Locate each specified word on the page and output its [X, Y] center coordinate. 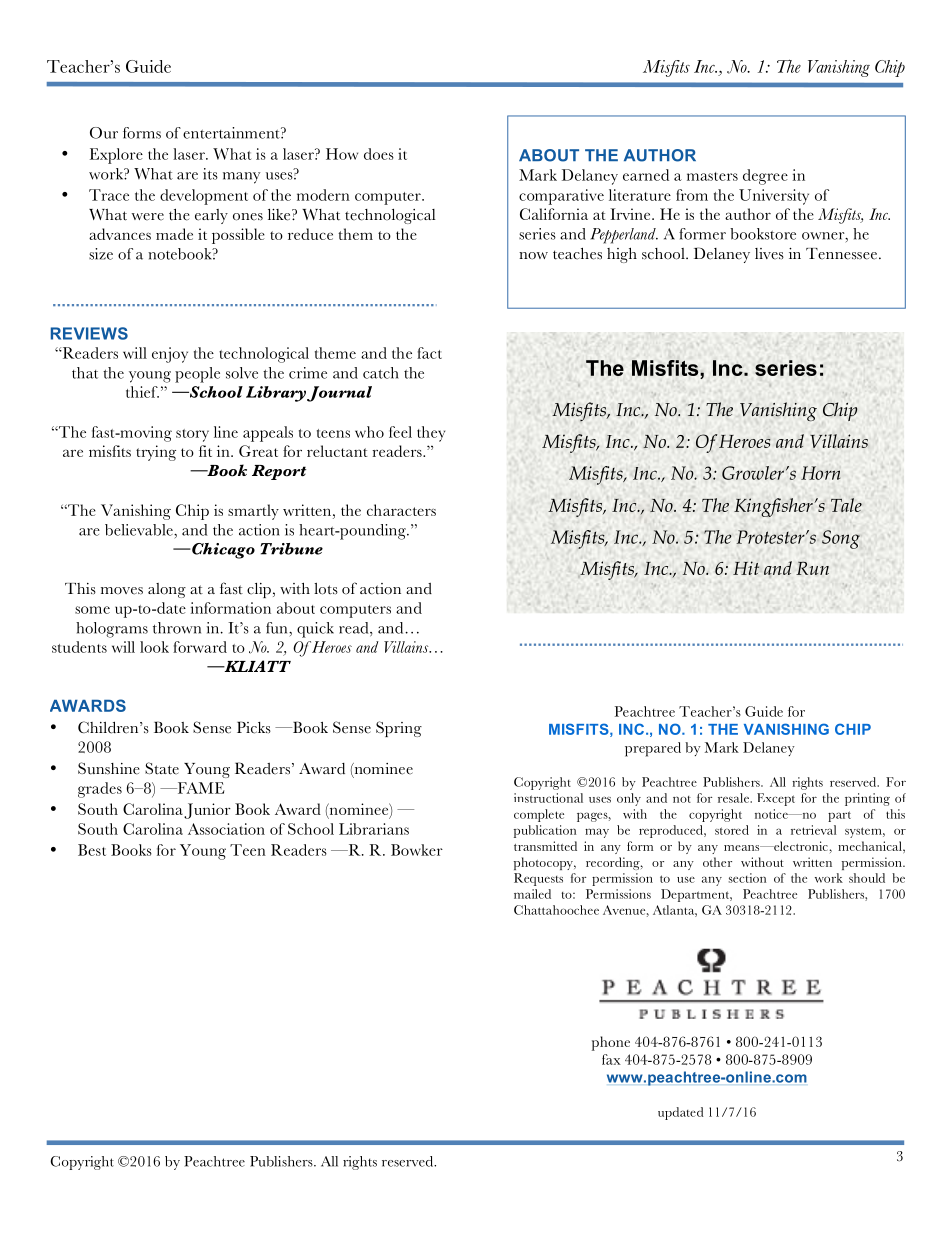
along [167, 590]
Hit [746, 568]
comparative [561, 197]
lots [326, 589]
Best [92, 850]
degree [765, 177]
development [204, 197]
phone [611, 1043]
